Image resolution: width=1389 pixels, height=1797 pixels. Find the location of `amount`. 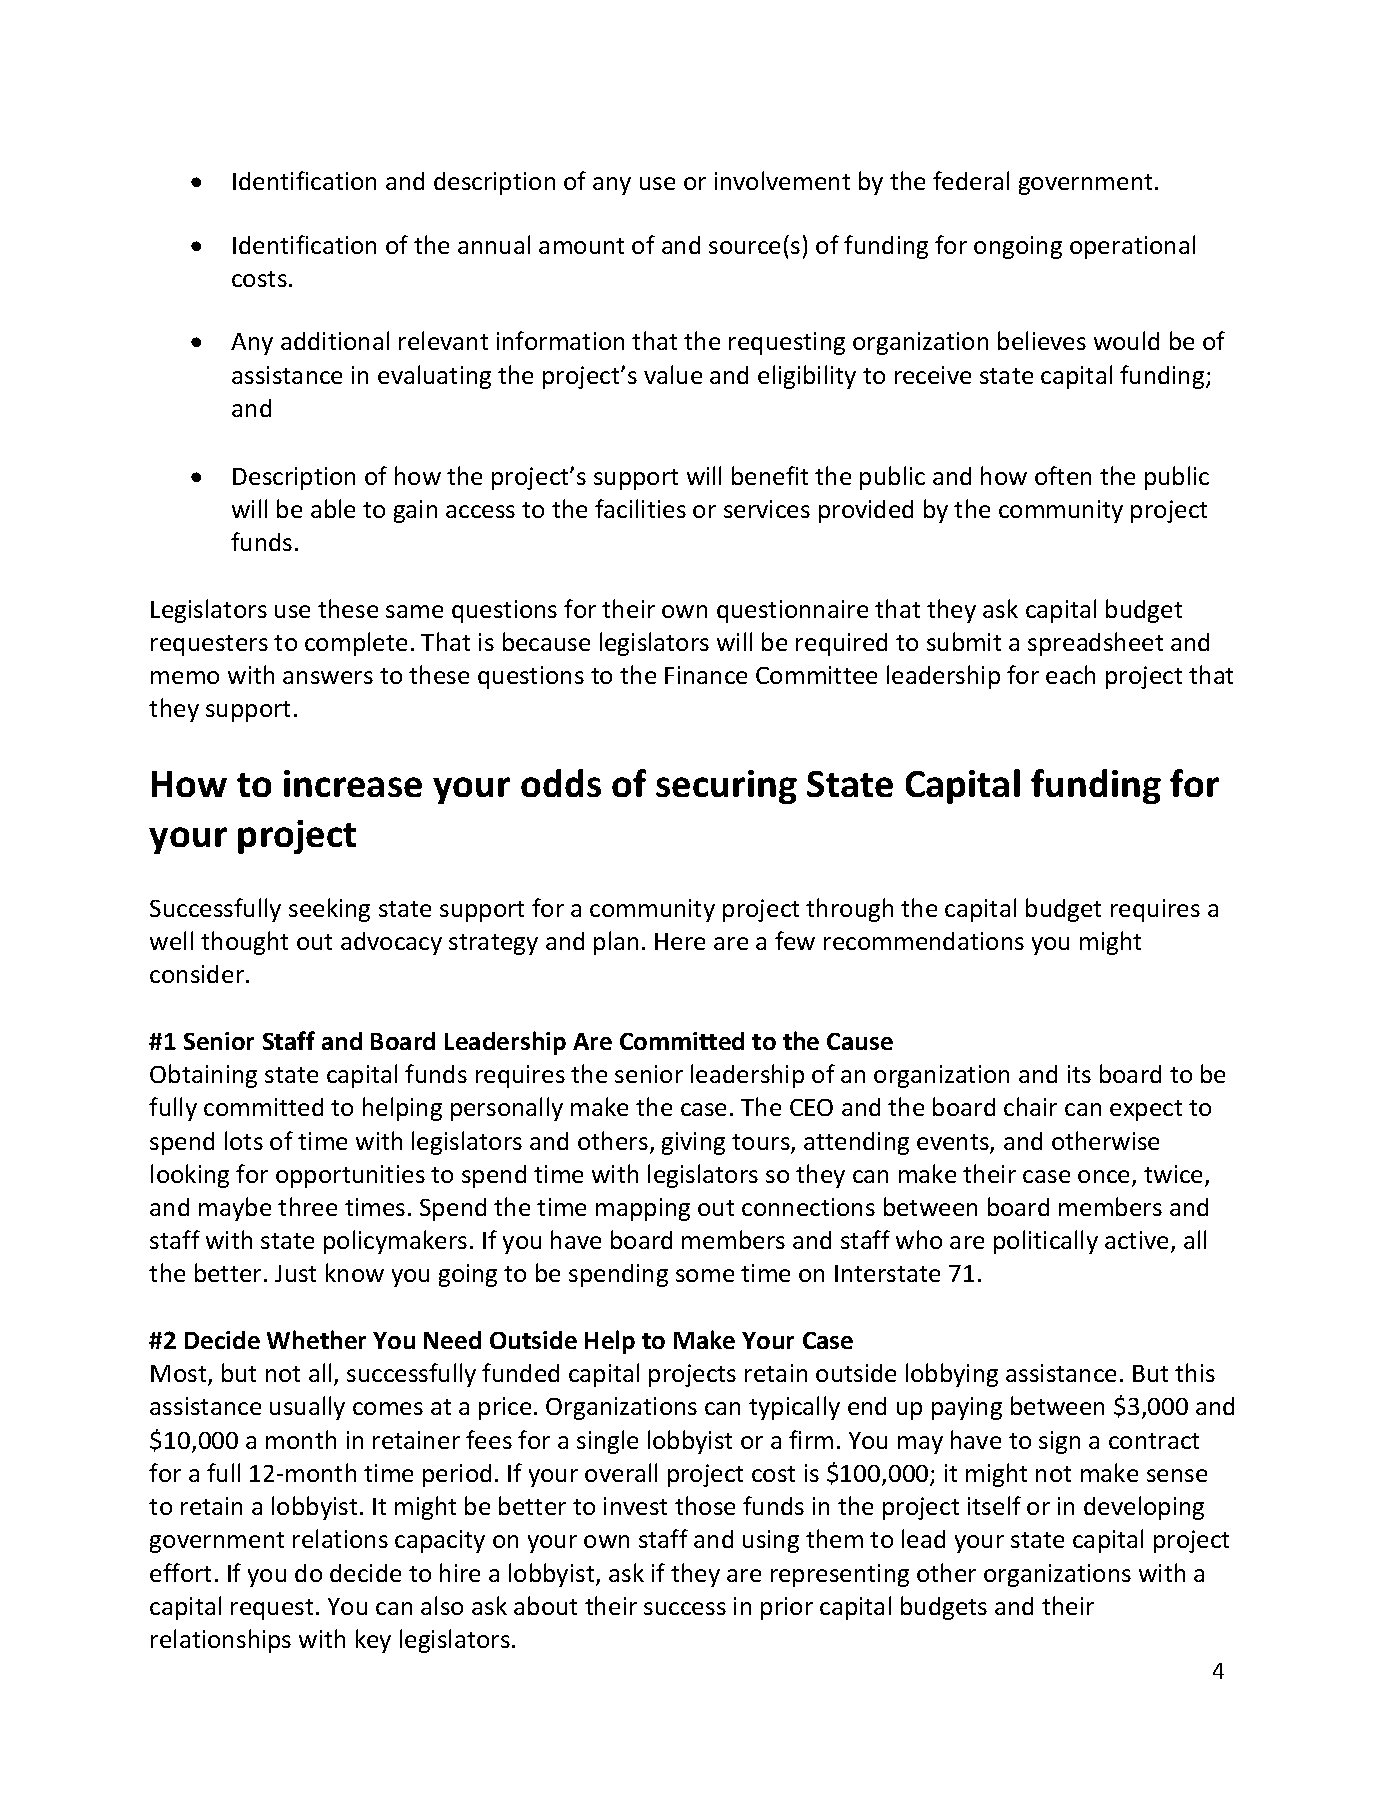

amount is located at coordinates (581, 246).
